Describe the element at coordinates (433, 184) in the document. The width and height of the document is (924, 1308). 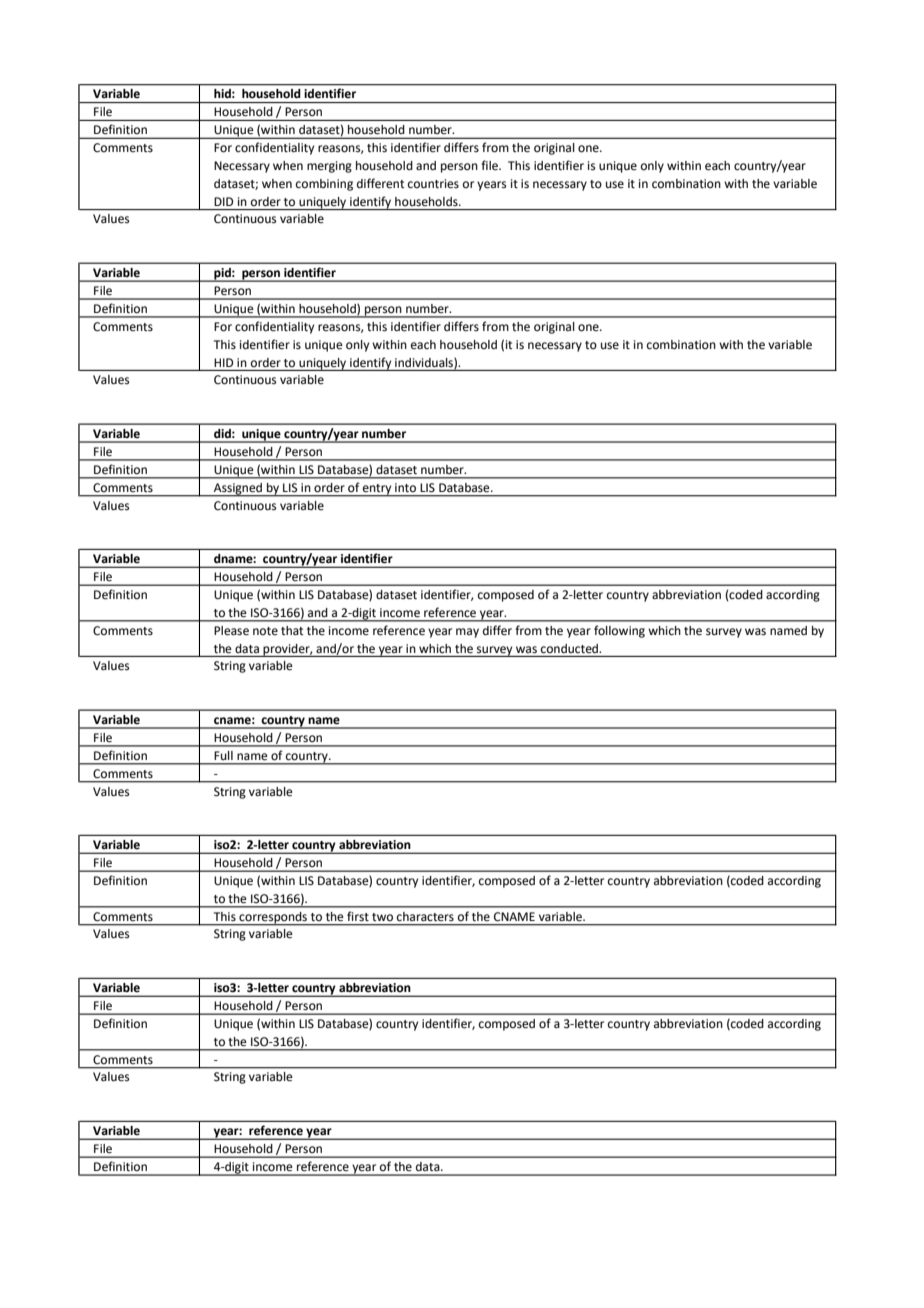
I see `countries` at that location.
